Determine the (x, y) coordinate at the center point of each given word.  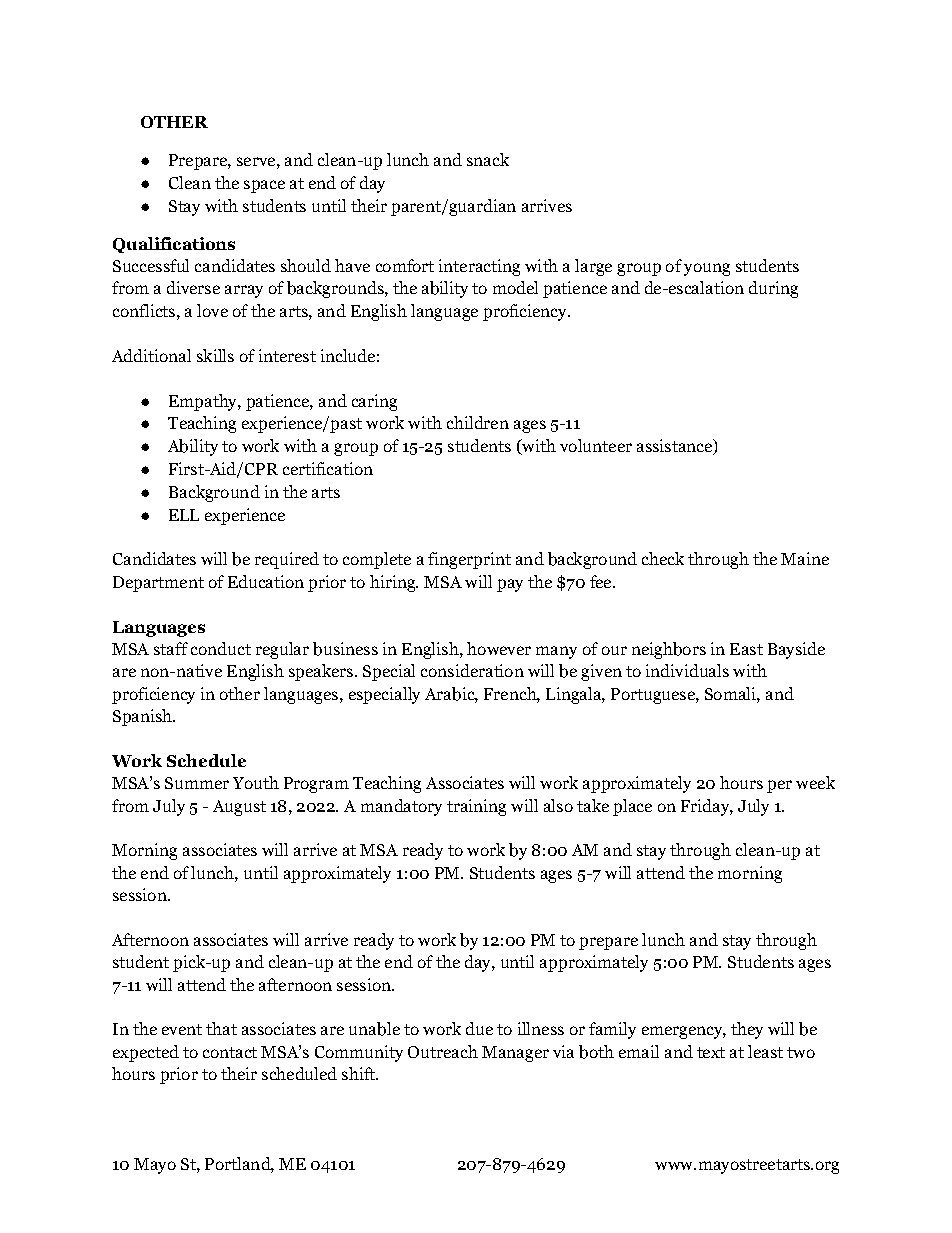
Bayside (796, 650)
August (239, 808)
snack (488, 159)
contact (230, 1052)
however (499, 648)
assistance (676, 447)
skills (215, 355)
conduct (221, 648)
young (707, 269)
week (815, 782)
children (478, 422)
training (476, 807)
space (264, 186)
